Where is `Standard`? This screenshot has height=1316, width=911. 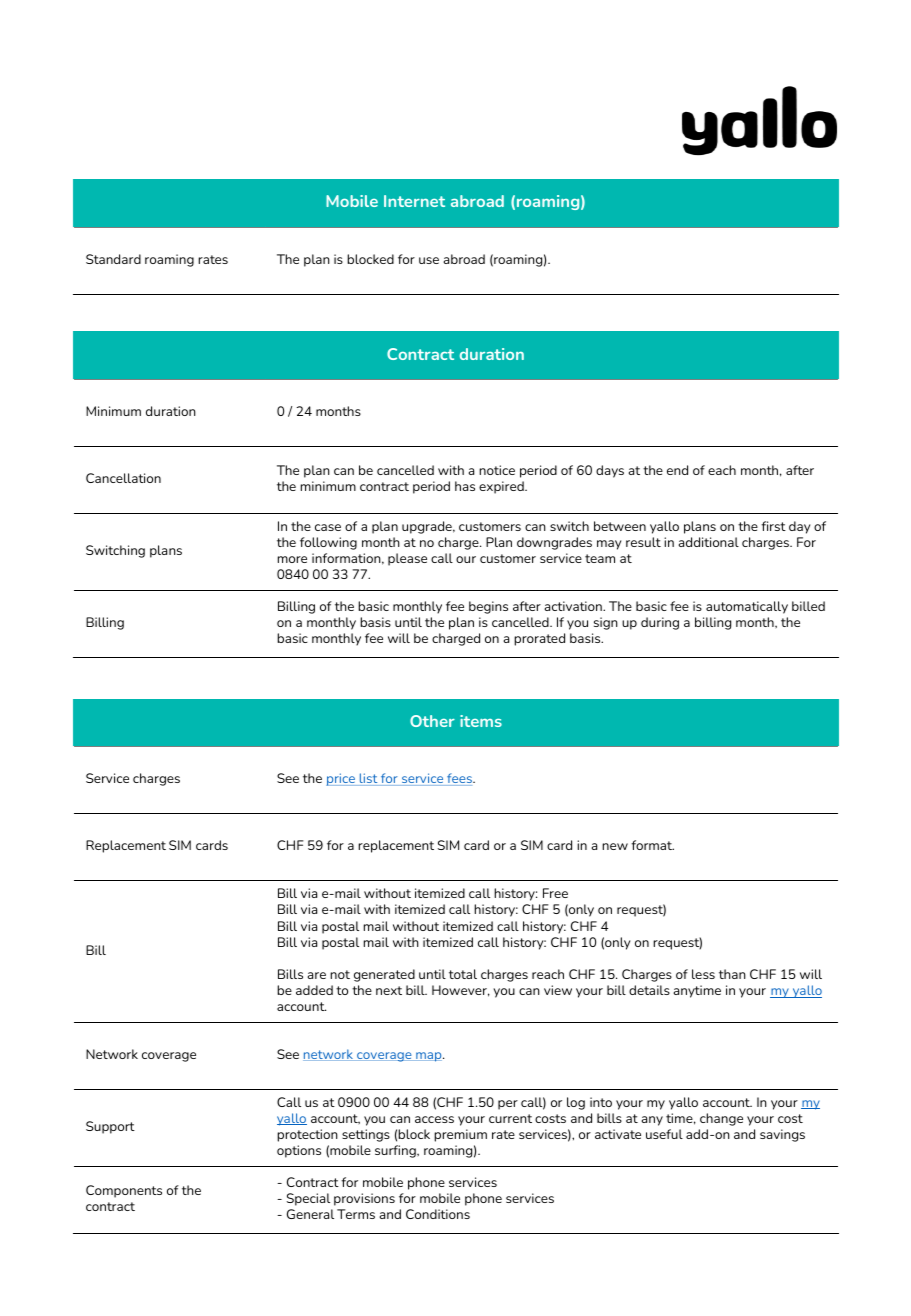
Standard is located at coordinates (113, 259).
